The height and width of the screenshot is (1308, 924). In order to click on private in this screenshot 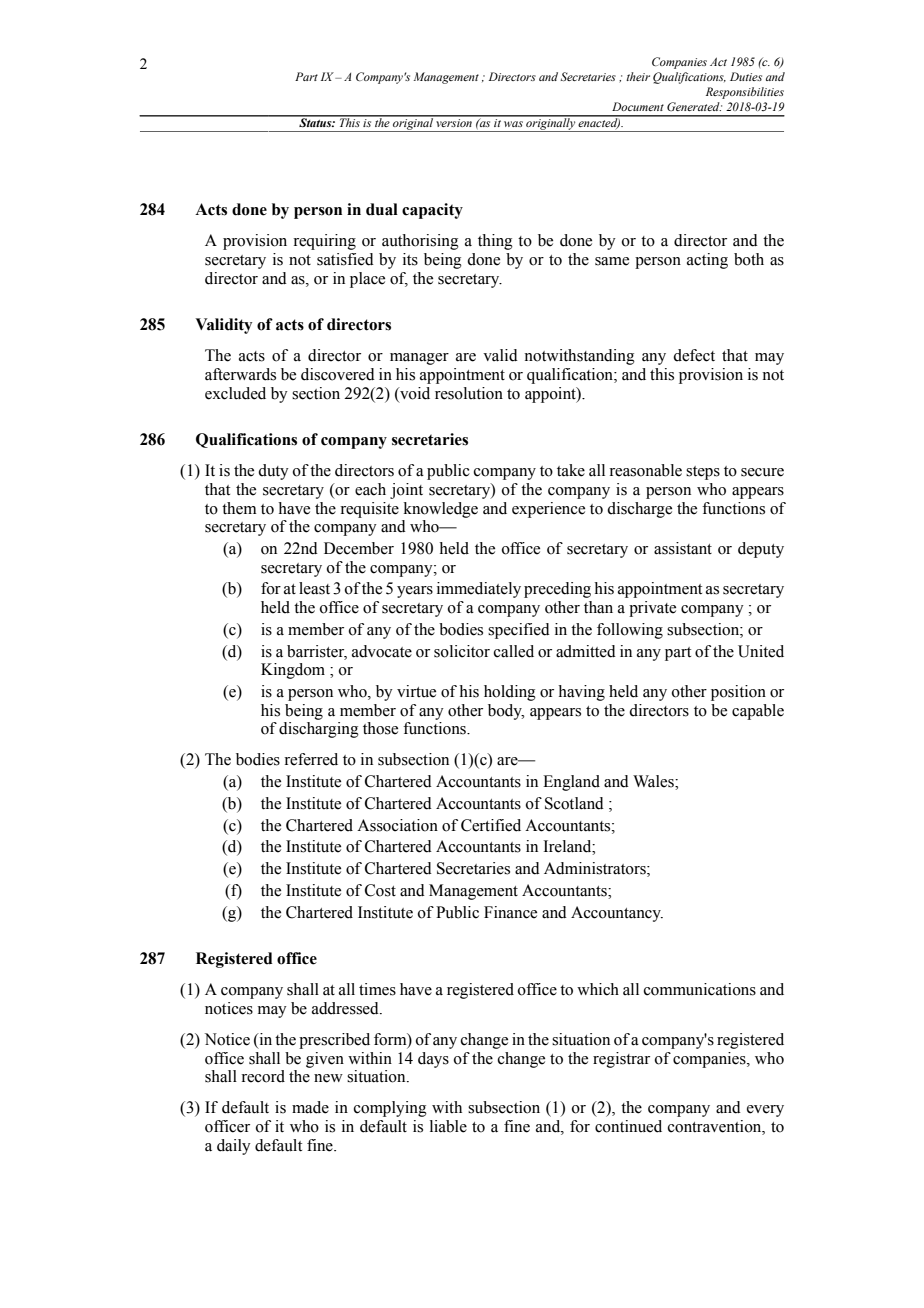, I will do `click(652, 609)`.
